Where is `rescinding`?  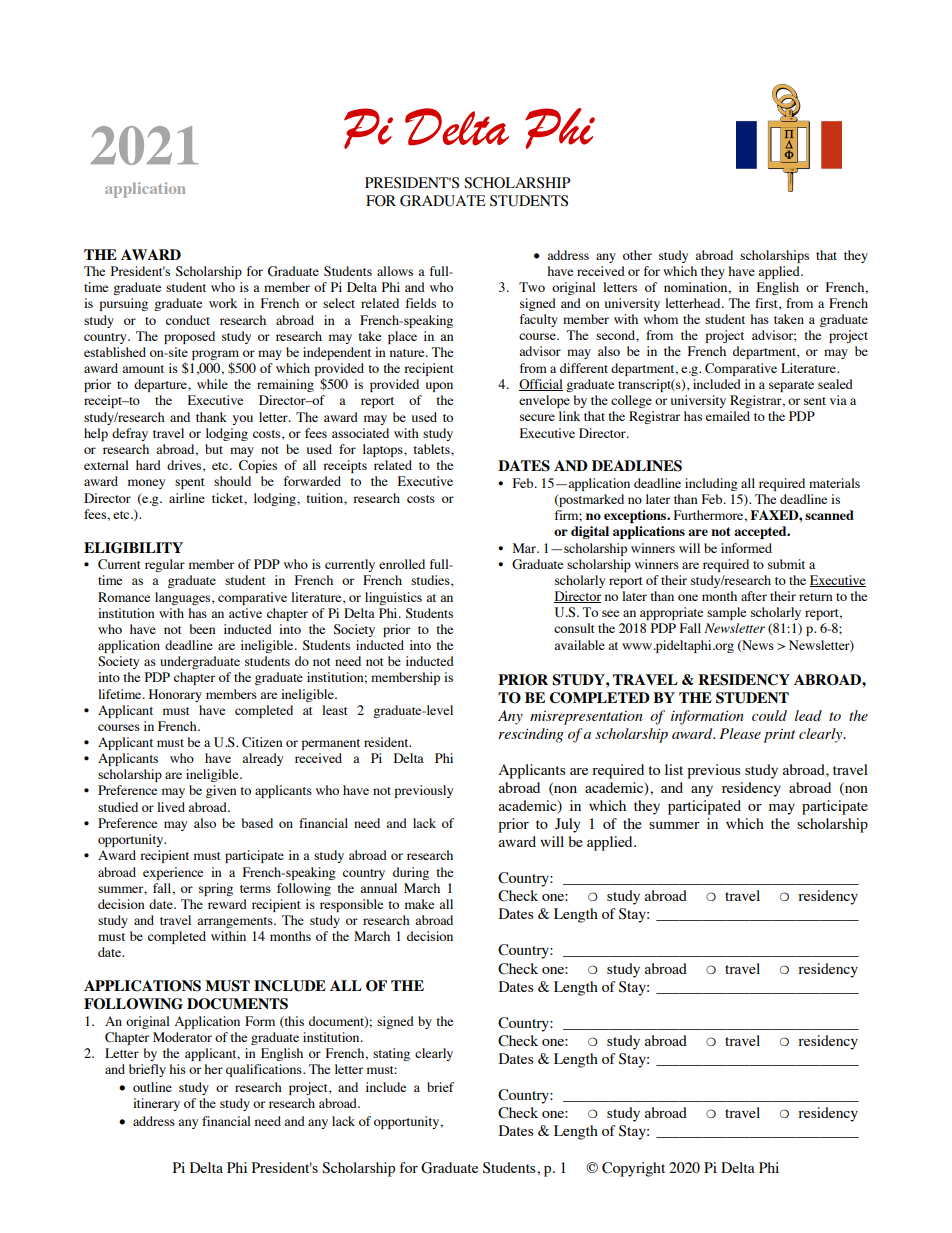
rescinding is located at coordinates (531, 735).
